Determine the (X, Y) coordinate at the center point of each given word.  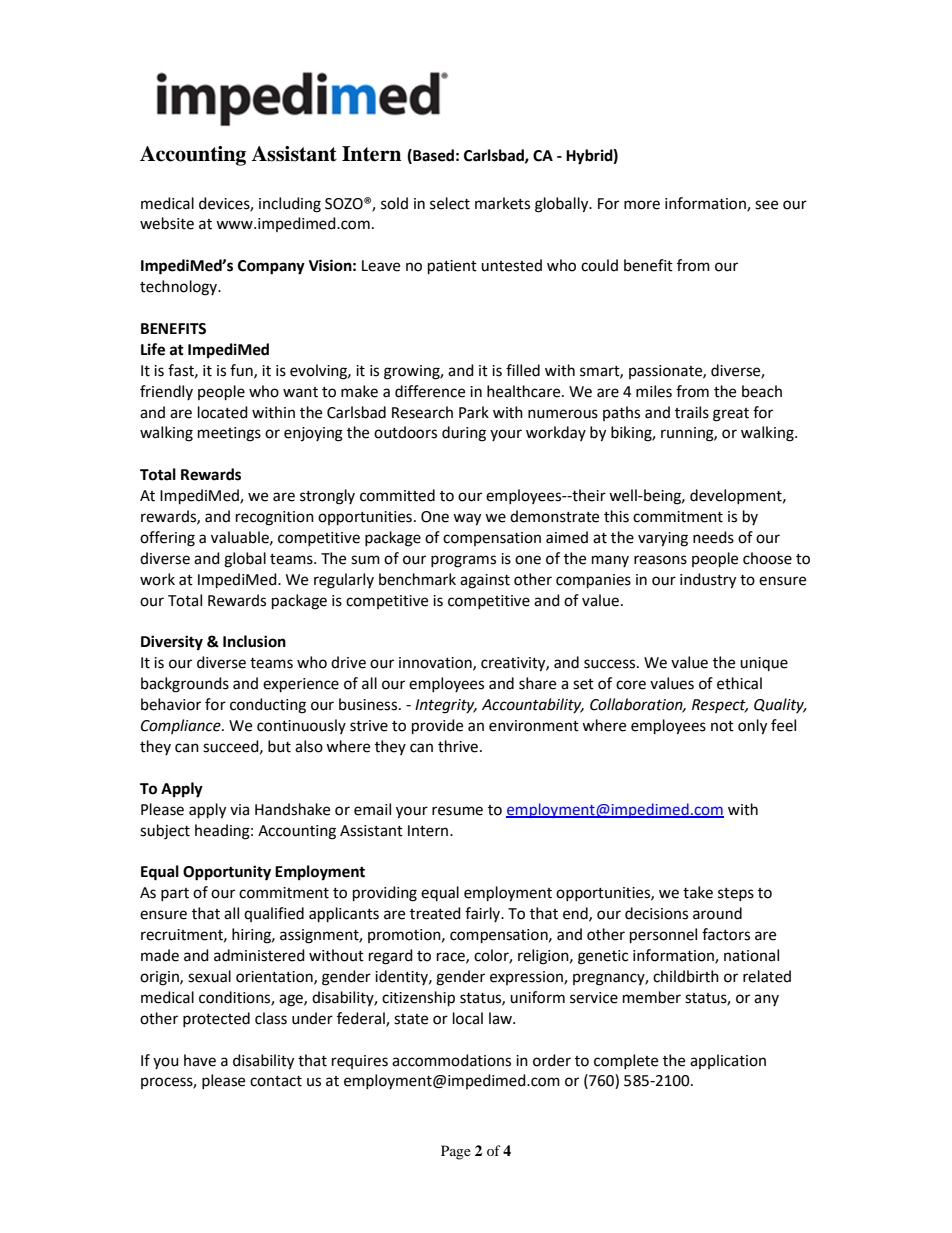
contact (276, 1081)
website (167, 223)
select (450, 203)
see (766, 205)
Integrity (446, 706)
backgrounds (185, 685)
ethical (739, 683)
